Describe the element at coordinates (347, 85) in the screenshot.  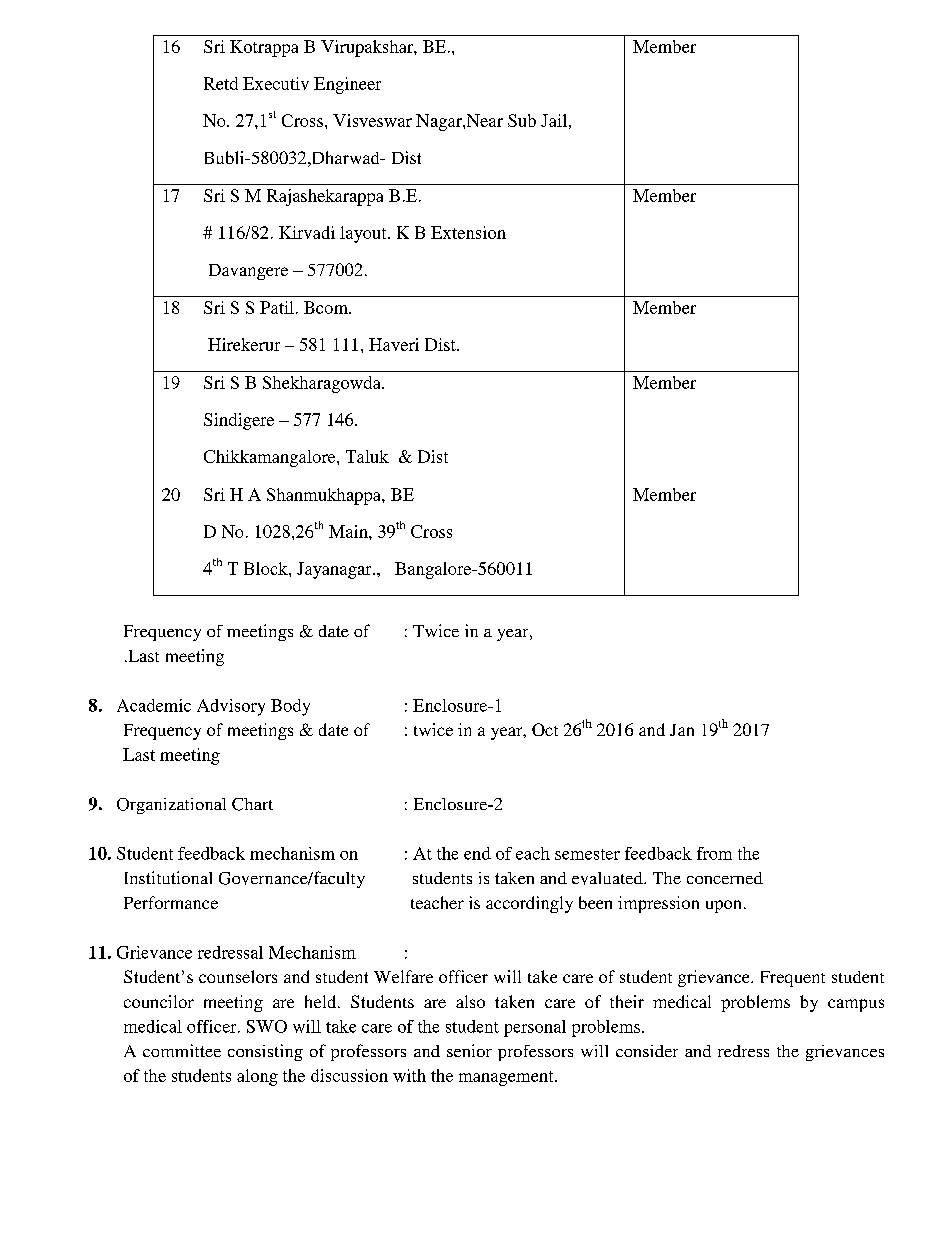
I see `Engineer` at that location.
